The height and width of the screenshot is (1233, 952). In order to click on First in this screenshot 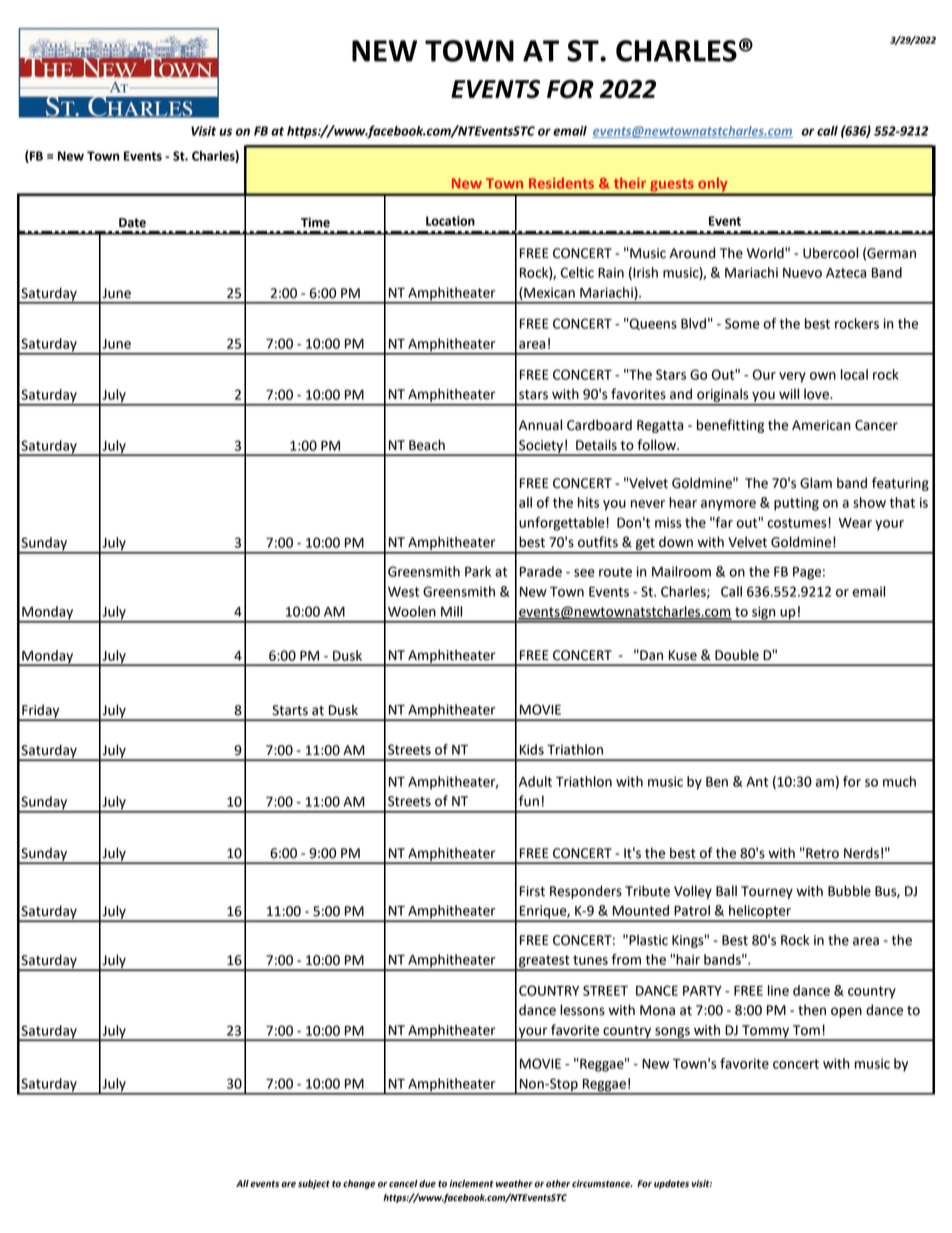, I will do `click(532, 891)`.
